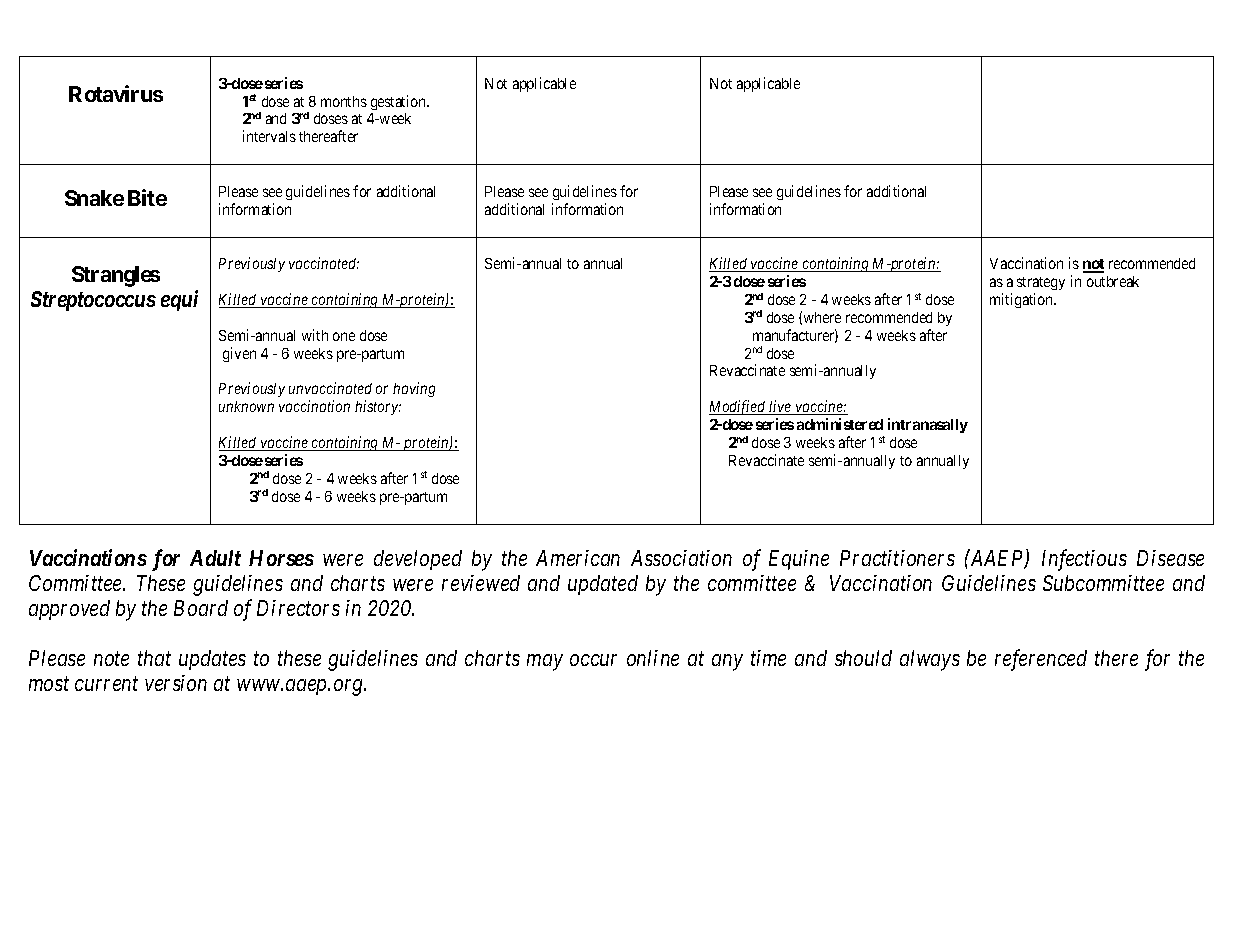 The image size is (1233, 952). I want to click on Streptococcus, so click(93, 301).
